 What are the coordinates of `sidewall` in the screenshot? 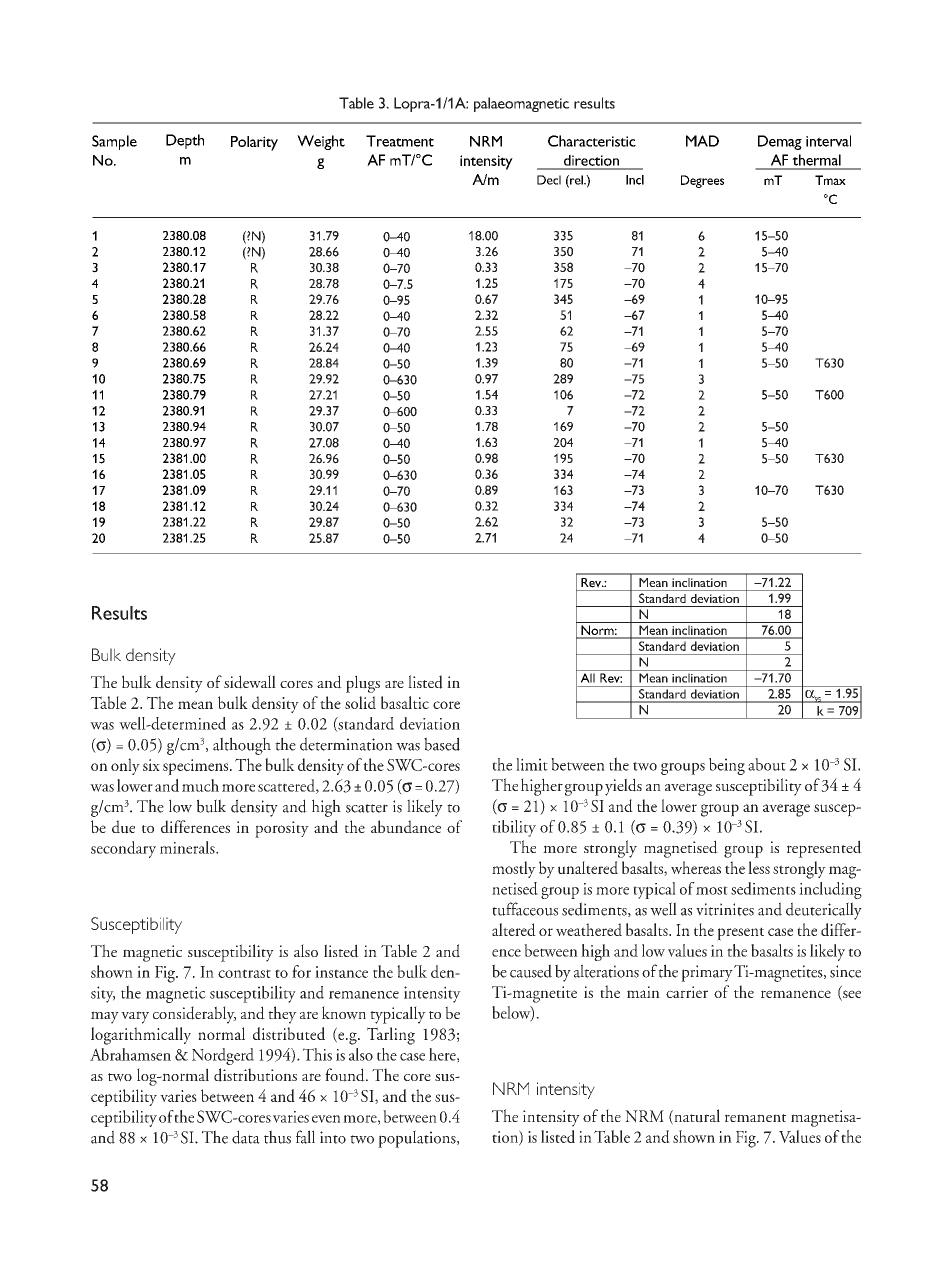 It's located at (250, 682).
